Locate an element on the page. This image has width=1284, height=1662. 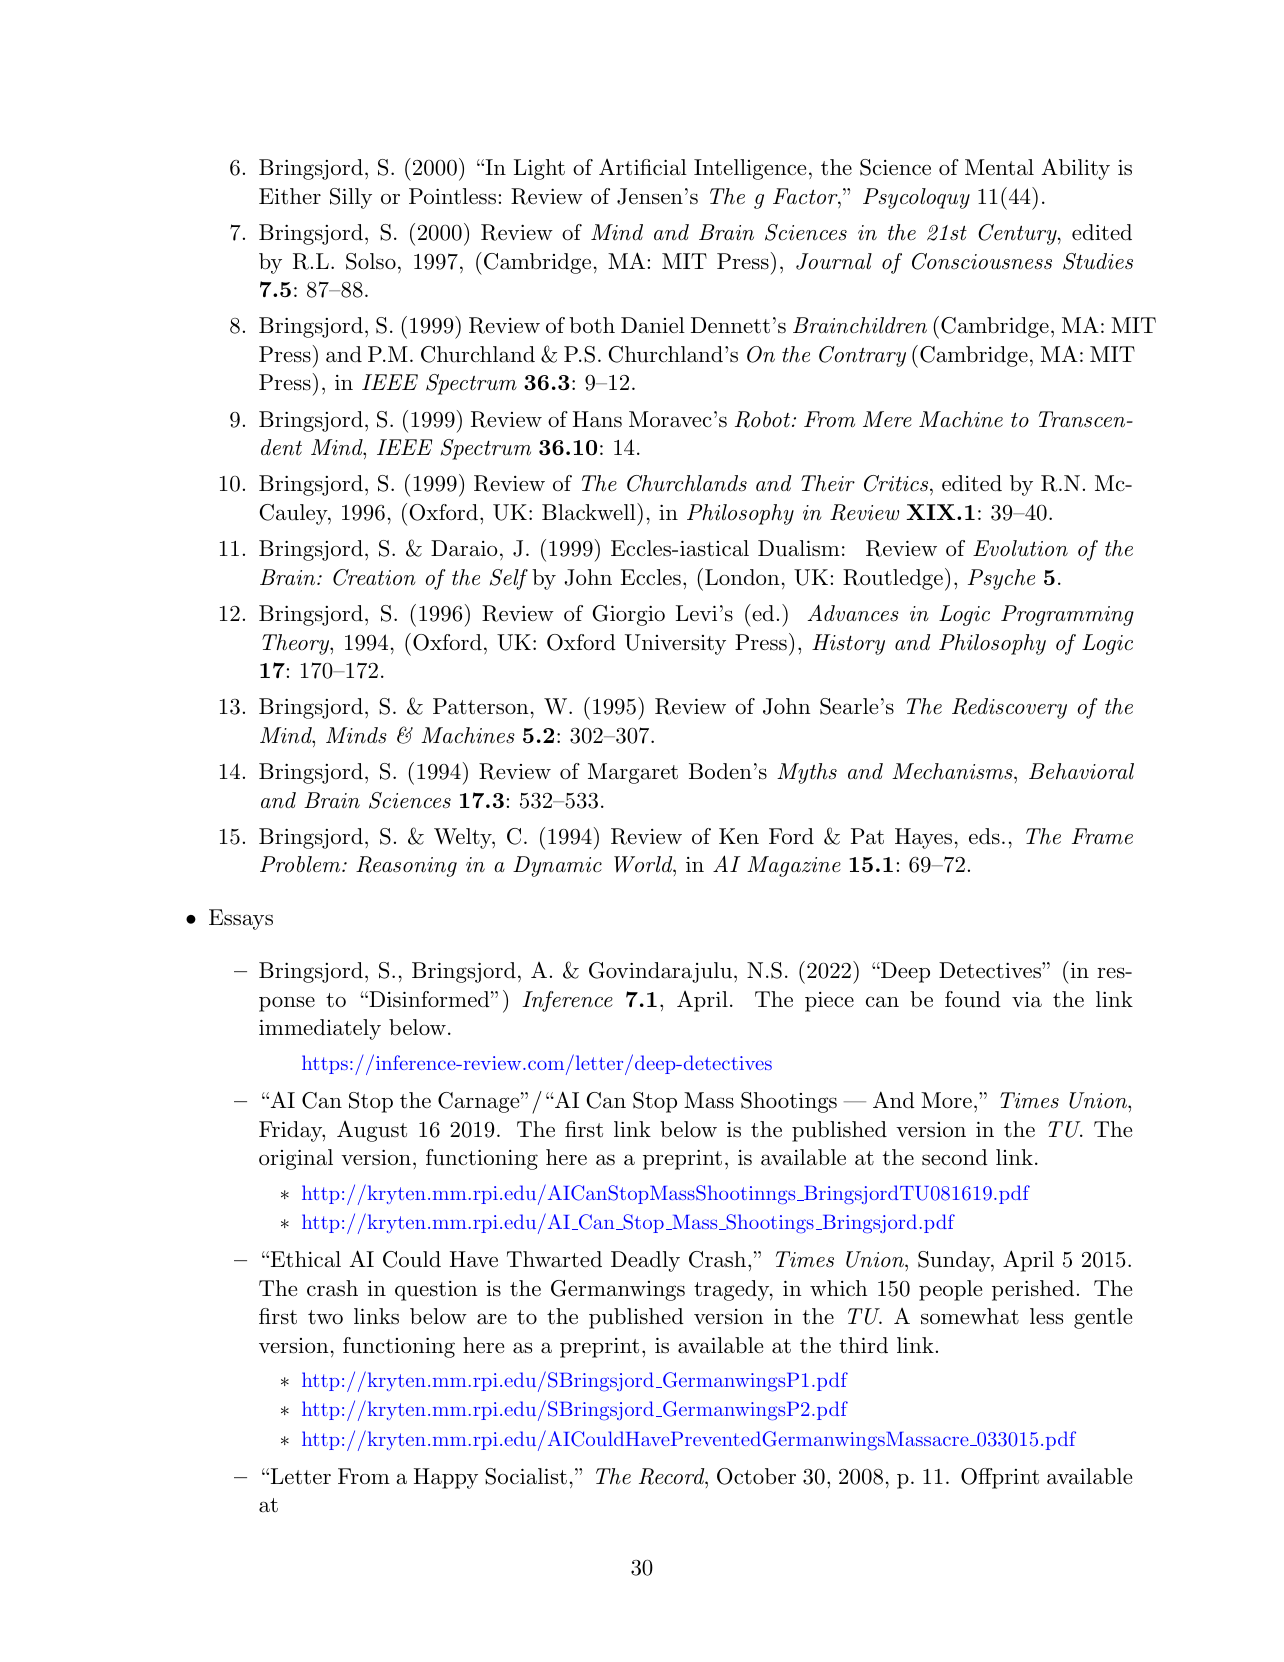
Silly is located at coordinates (351, 198).
